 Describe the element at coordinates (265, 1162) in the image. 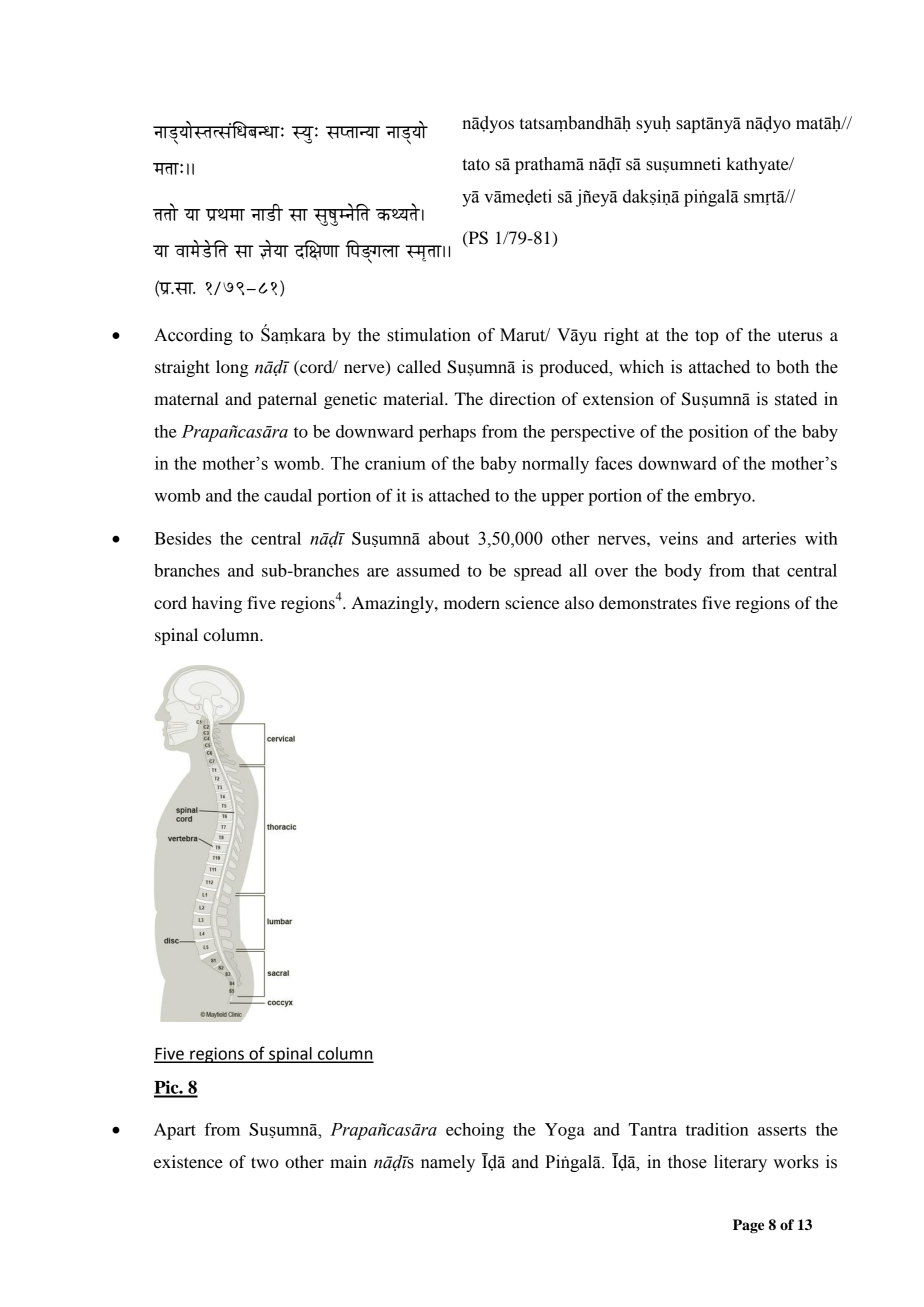

I see `two` at that location.
